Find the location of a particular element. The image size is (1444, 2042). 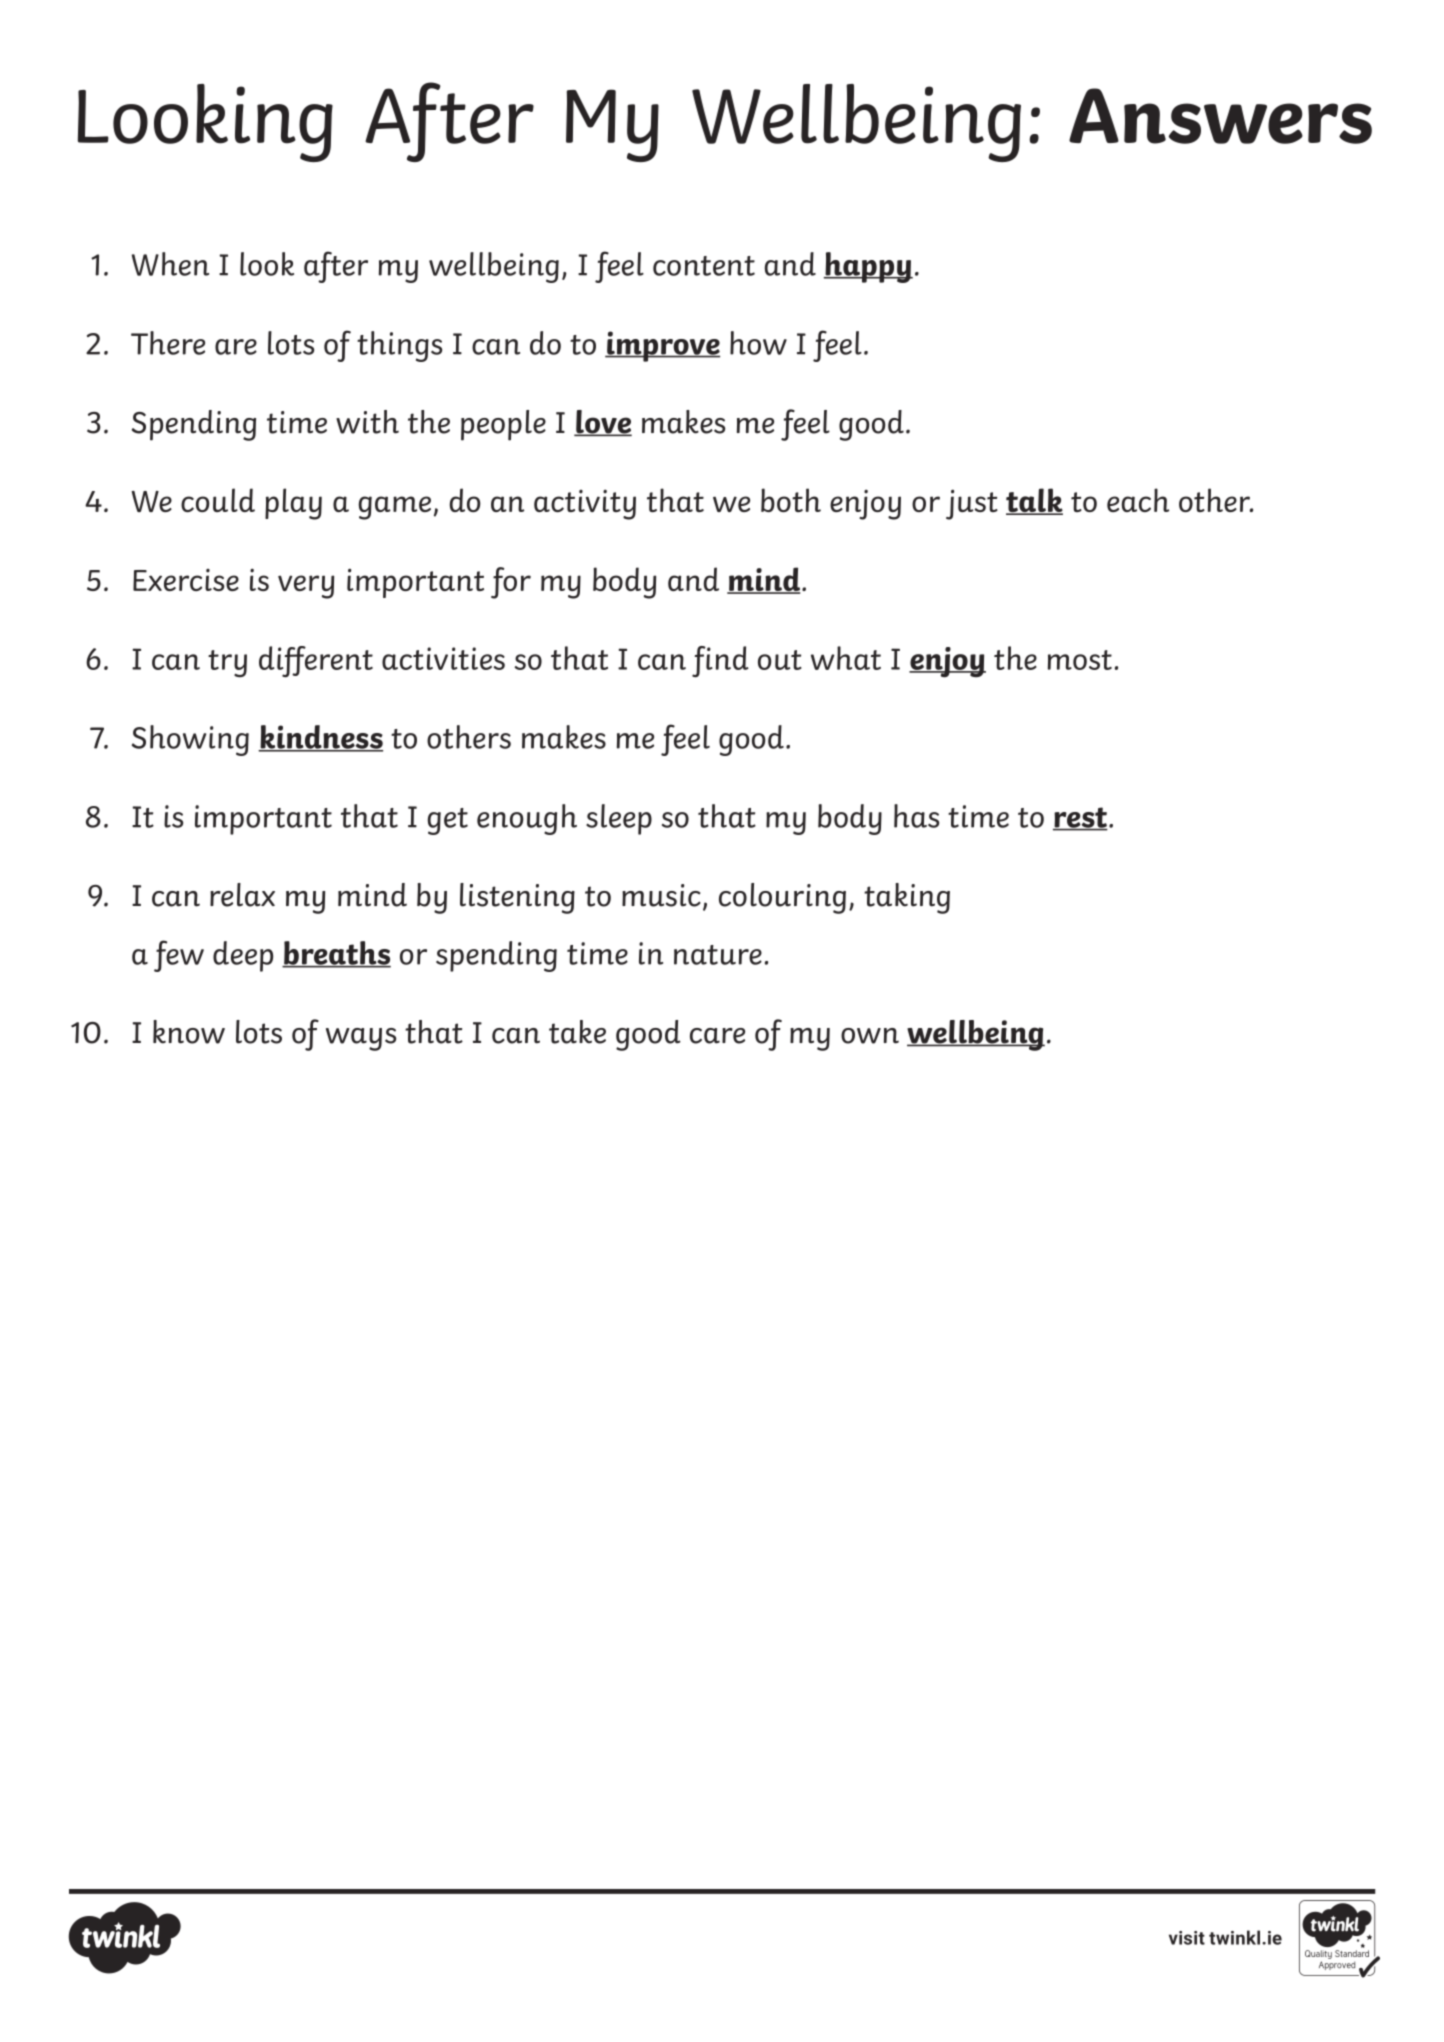

own is located at coordinates (870, 1036).
